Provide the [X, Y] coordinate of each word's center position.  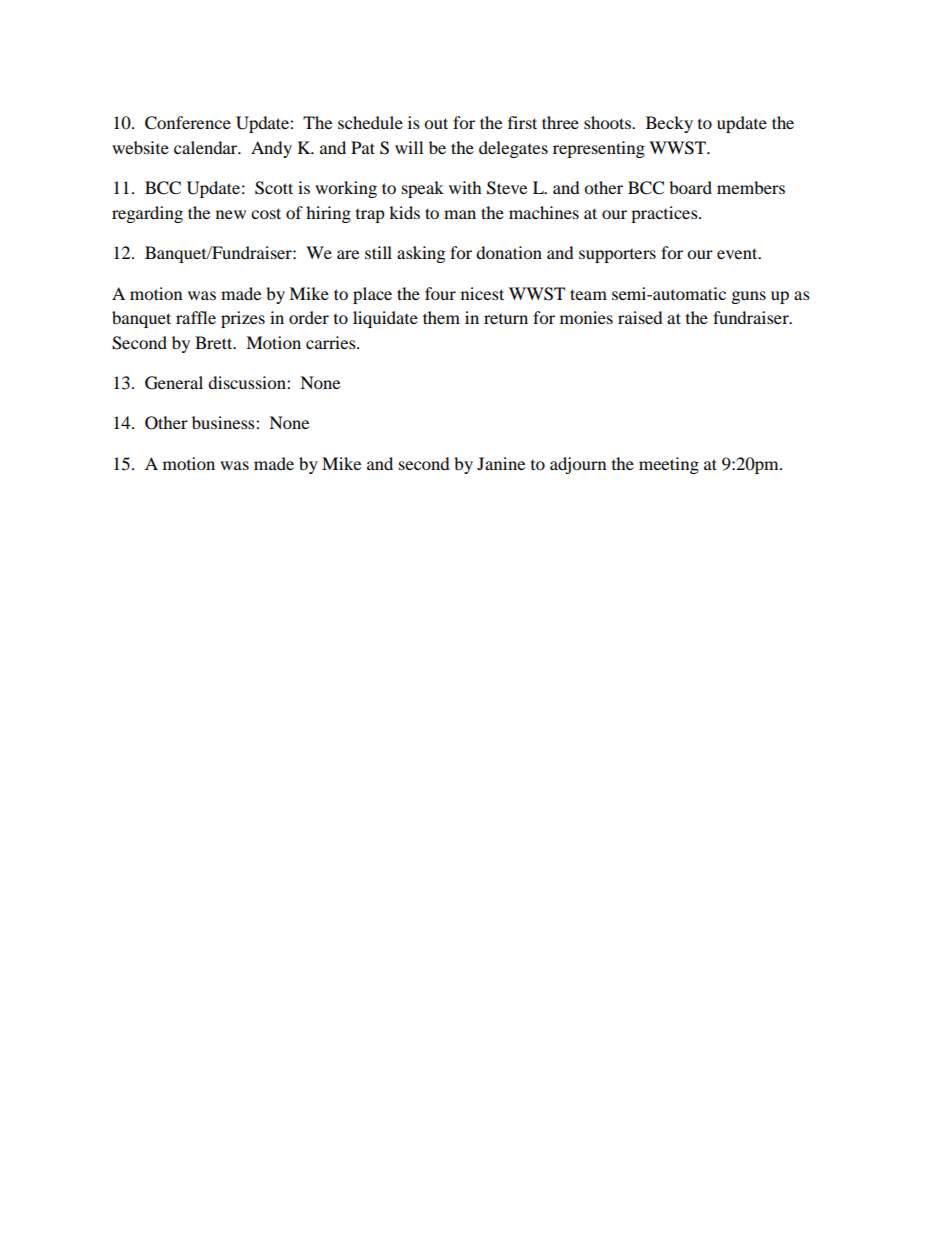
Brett [215, 342]
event [738, 253]
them [441, 317]
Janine [501, 463]
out [436, 123]
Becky [669, 124]
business [224, 422]
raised [640, 317]
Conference [188, 123]
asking [421, 254]
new [231, 214]
